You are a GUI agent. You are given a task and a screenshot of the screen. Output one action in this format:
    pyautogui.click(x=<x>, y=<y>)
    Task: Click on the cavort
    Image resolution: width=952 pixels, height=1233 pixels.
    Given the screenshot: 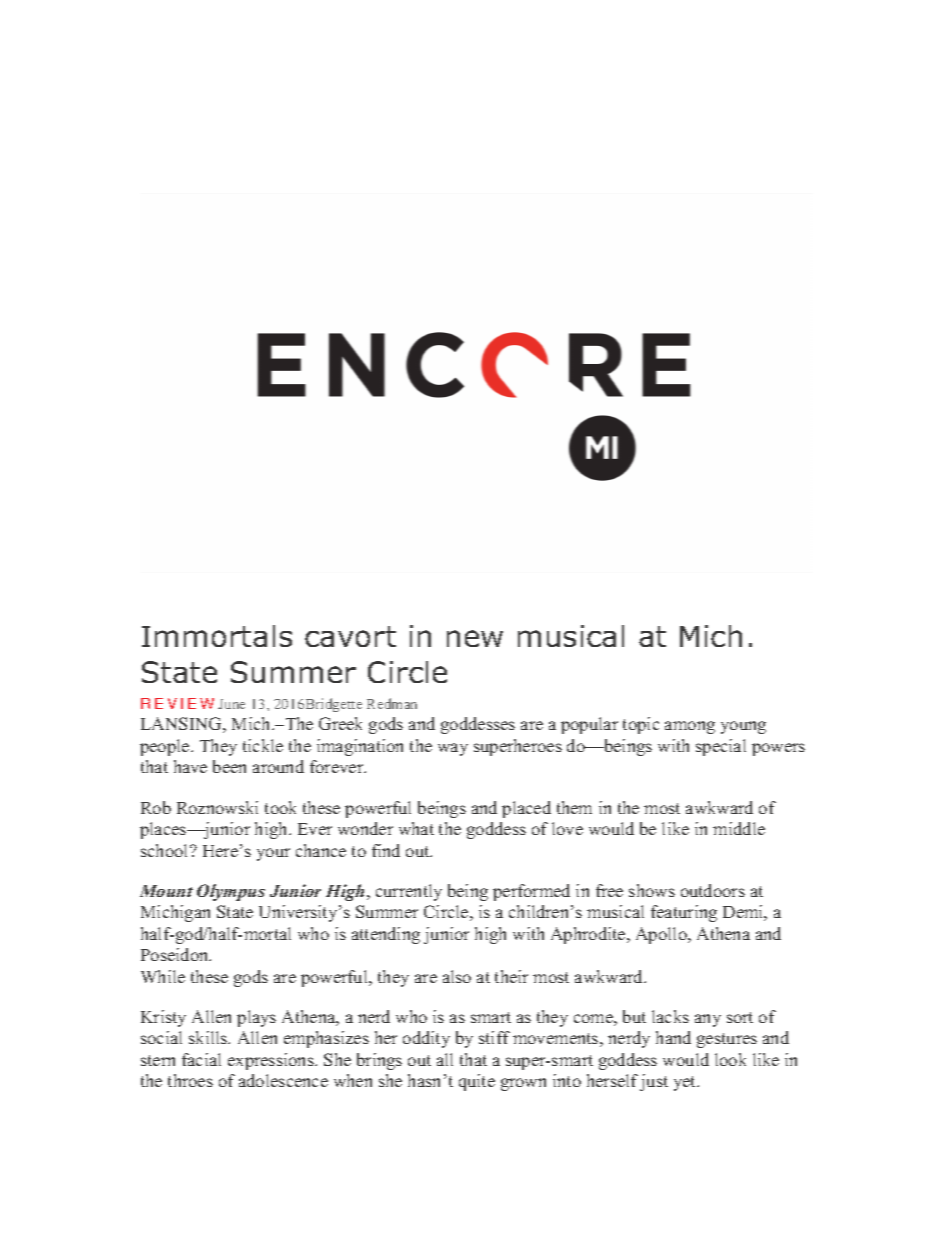 What is the action you would take?
    pyautogui.click(x=350, y=636)
